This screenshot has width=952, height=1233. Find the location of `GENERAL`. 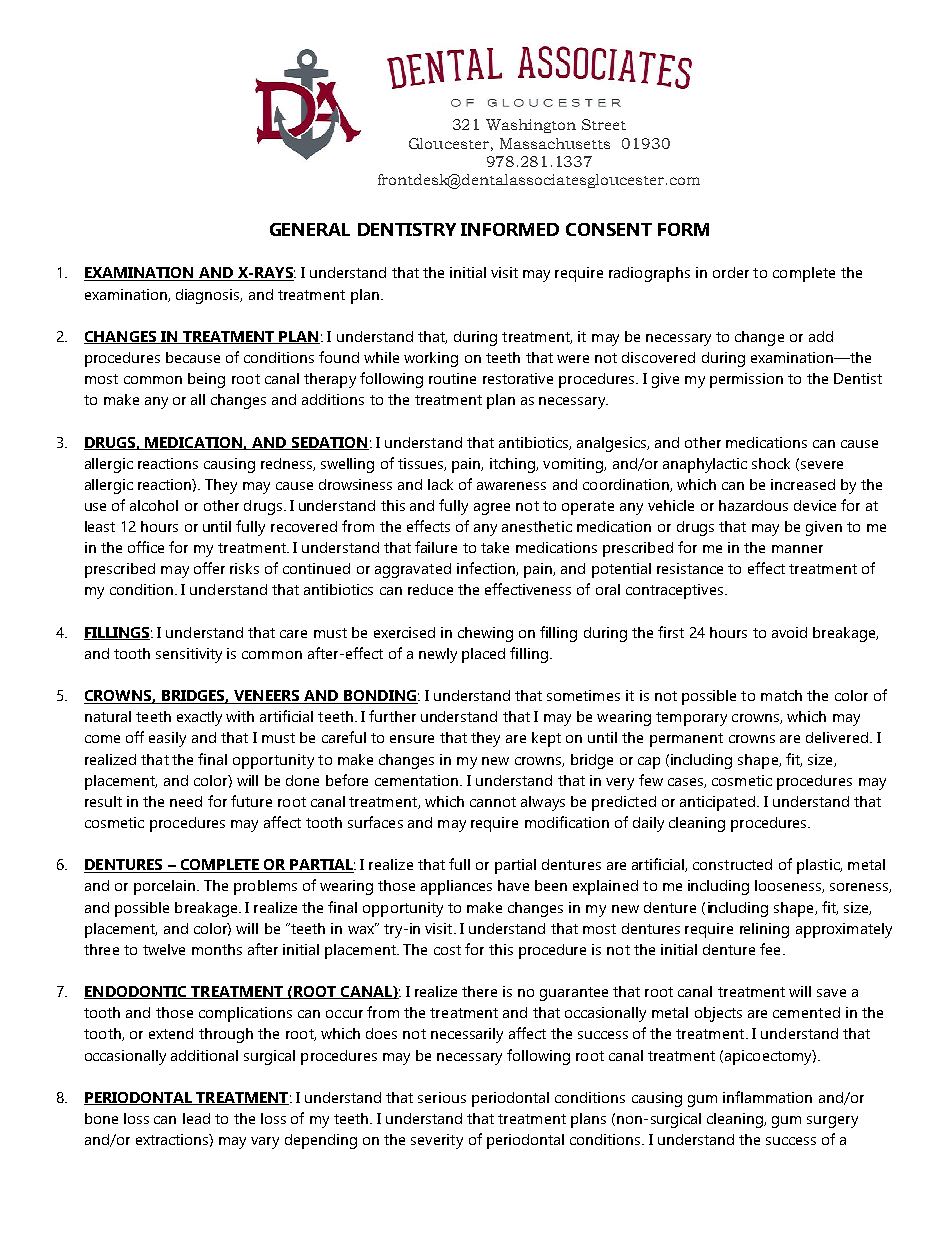

GENERAL is located at coordinates (310, 229).
